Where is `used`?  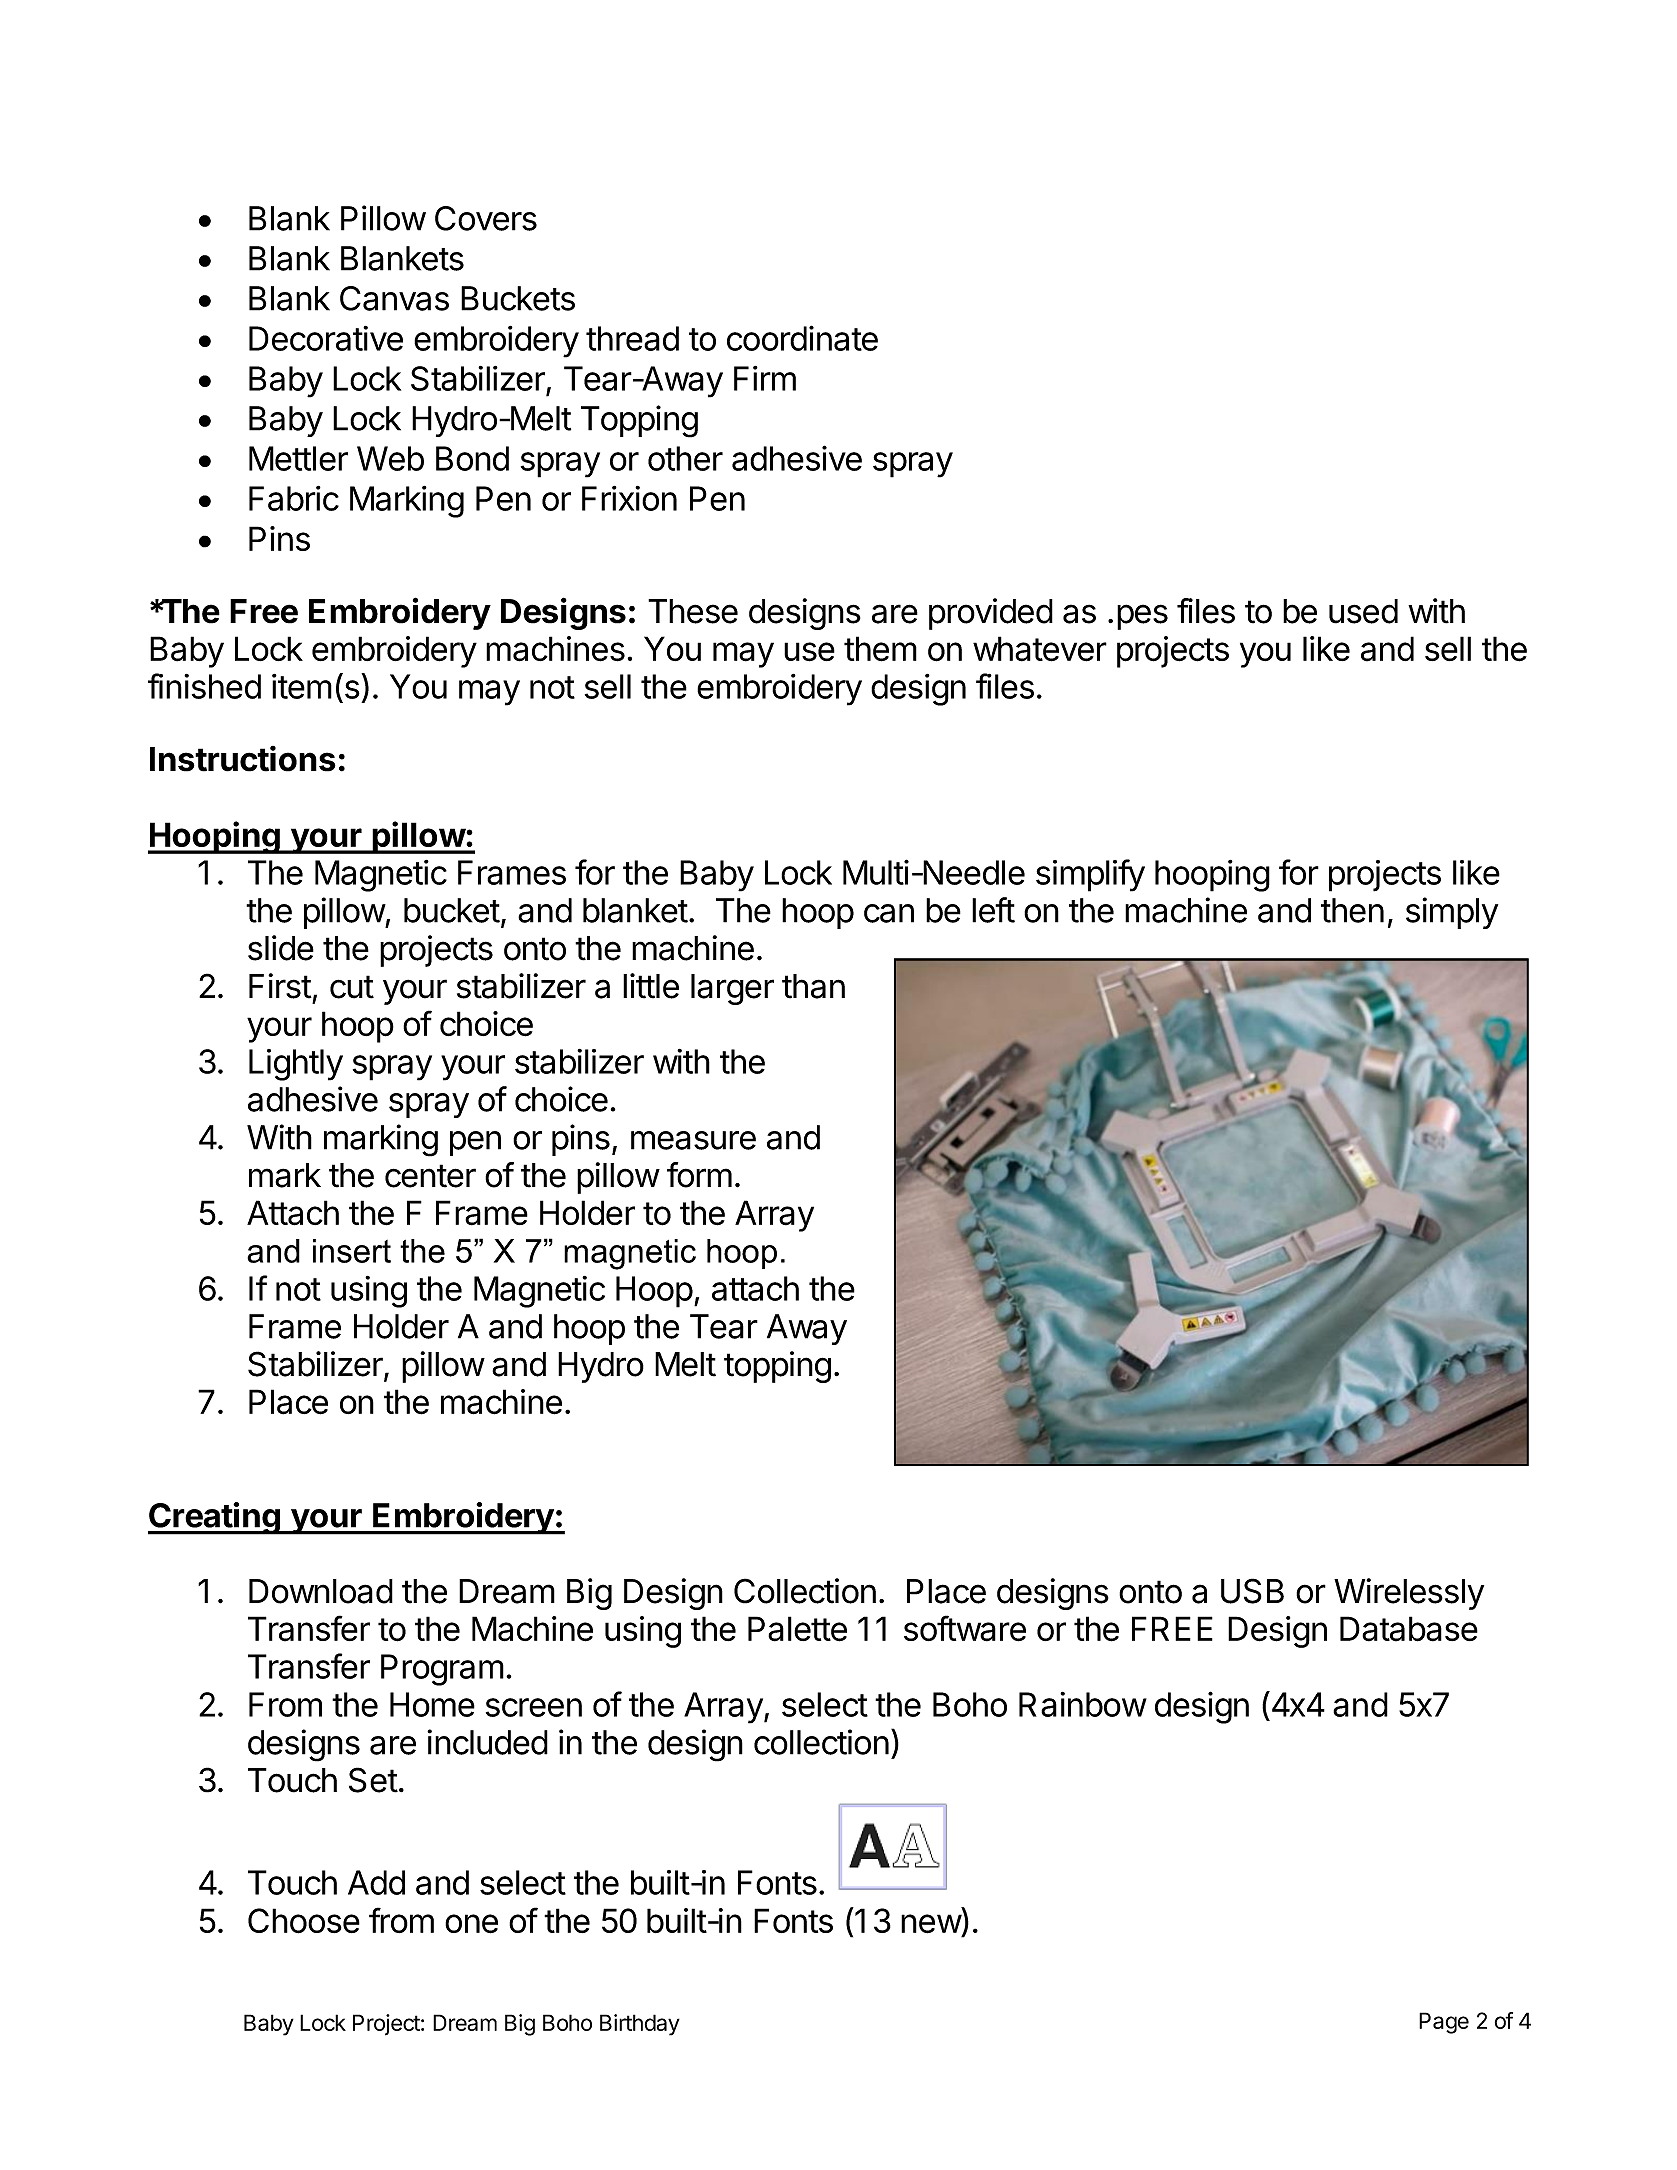 used is located at coordinates (1363, 611).
